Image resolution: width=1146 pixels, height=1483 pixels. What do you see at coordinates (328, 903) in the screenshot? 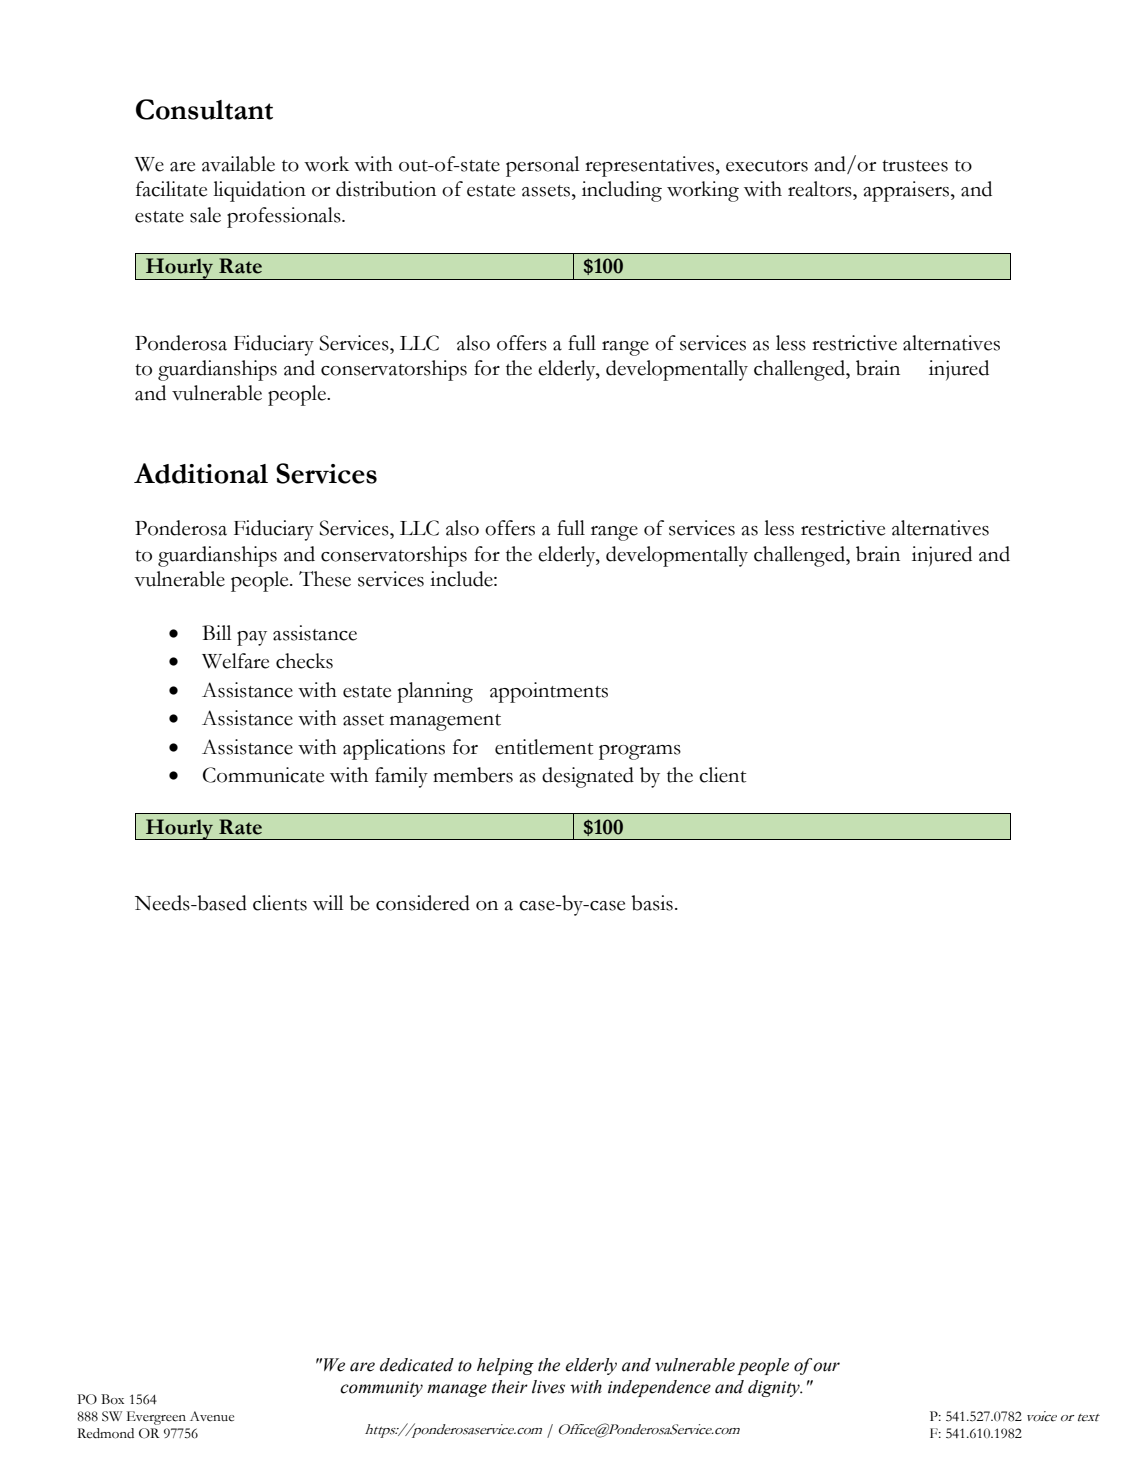
I see `will` at bounding box center [328, 903].
